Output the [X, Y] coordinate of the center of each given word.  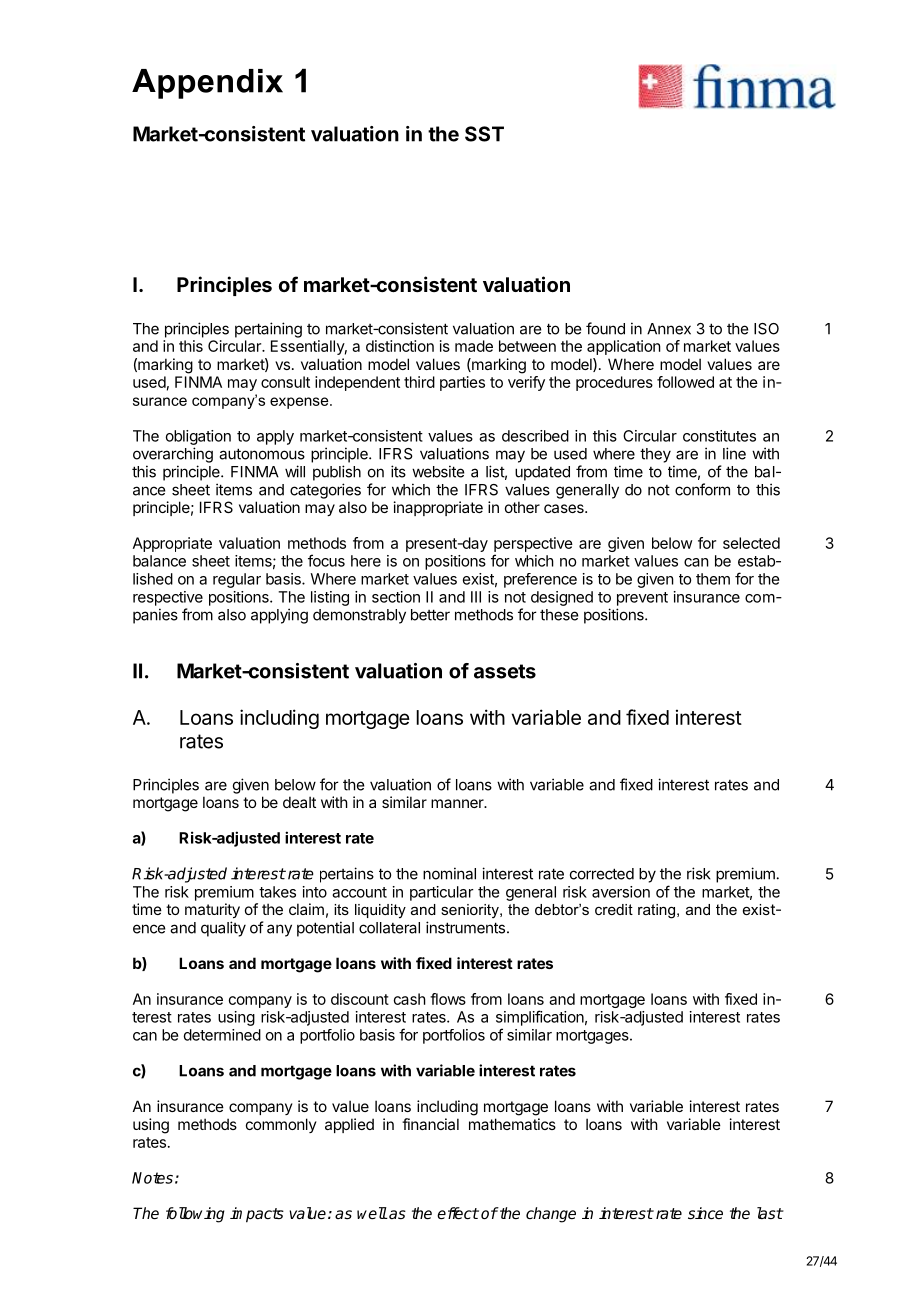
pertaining [268, 330]
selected [751, 543]
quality [223, 929]
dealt [299, 802]
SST [484, 134]
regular [237, 580]
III [476, 597]
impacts [257, 1215]
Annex [669, 329]
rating [656, 911]
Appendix [207, 84]
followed [685, 382]
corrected [602, 874]
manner [458, 803]
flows [448, 999]
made [474, 346]
